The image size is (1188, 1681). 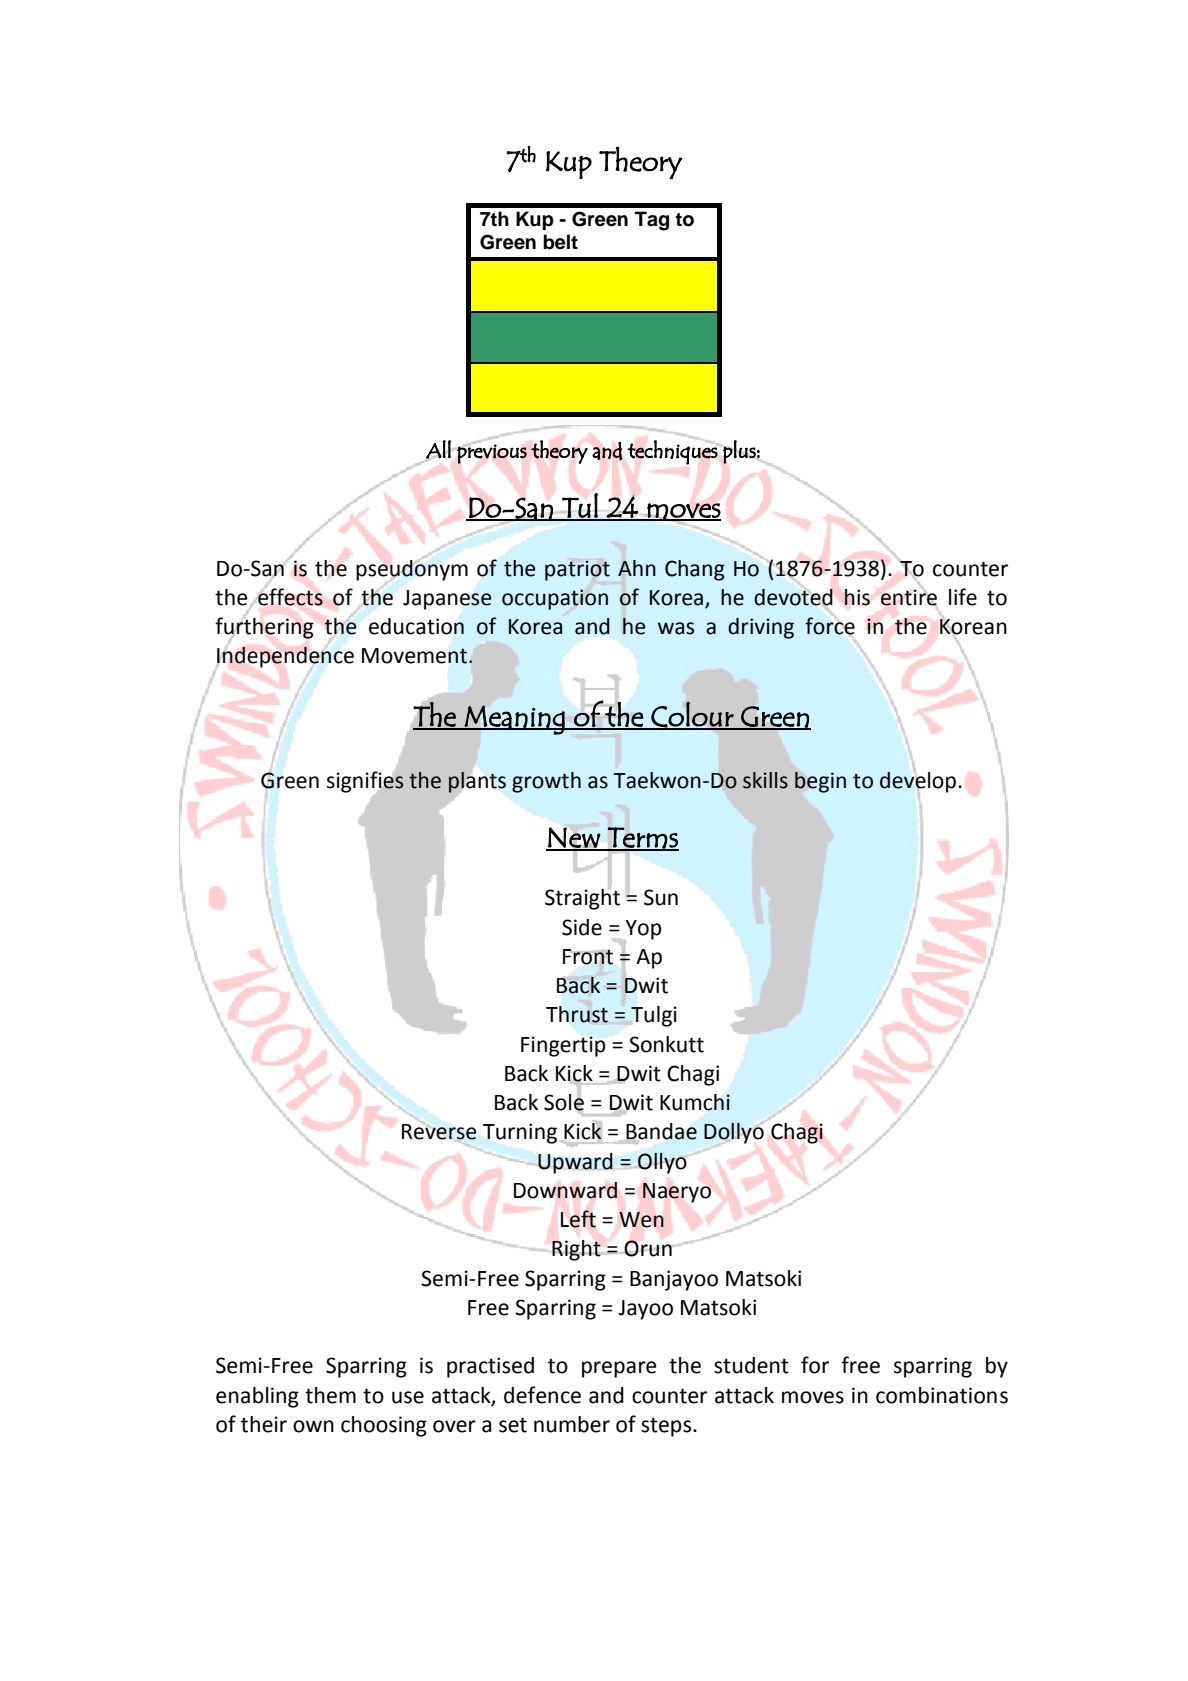 I want to click on his, so click(x=857, y=597).
